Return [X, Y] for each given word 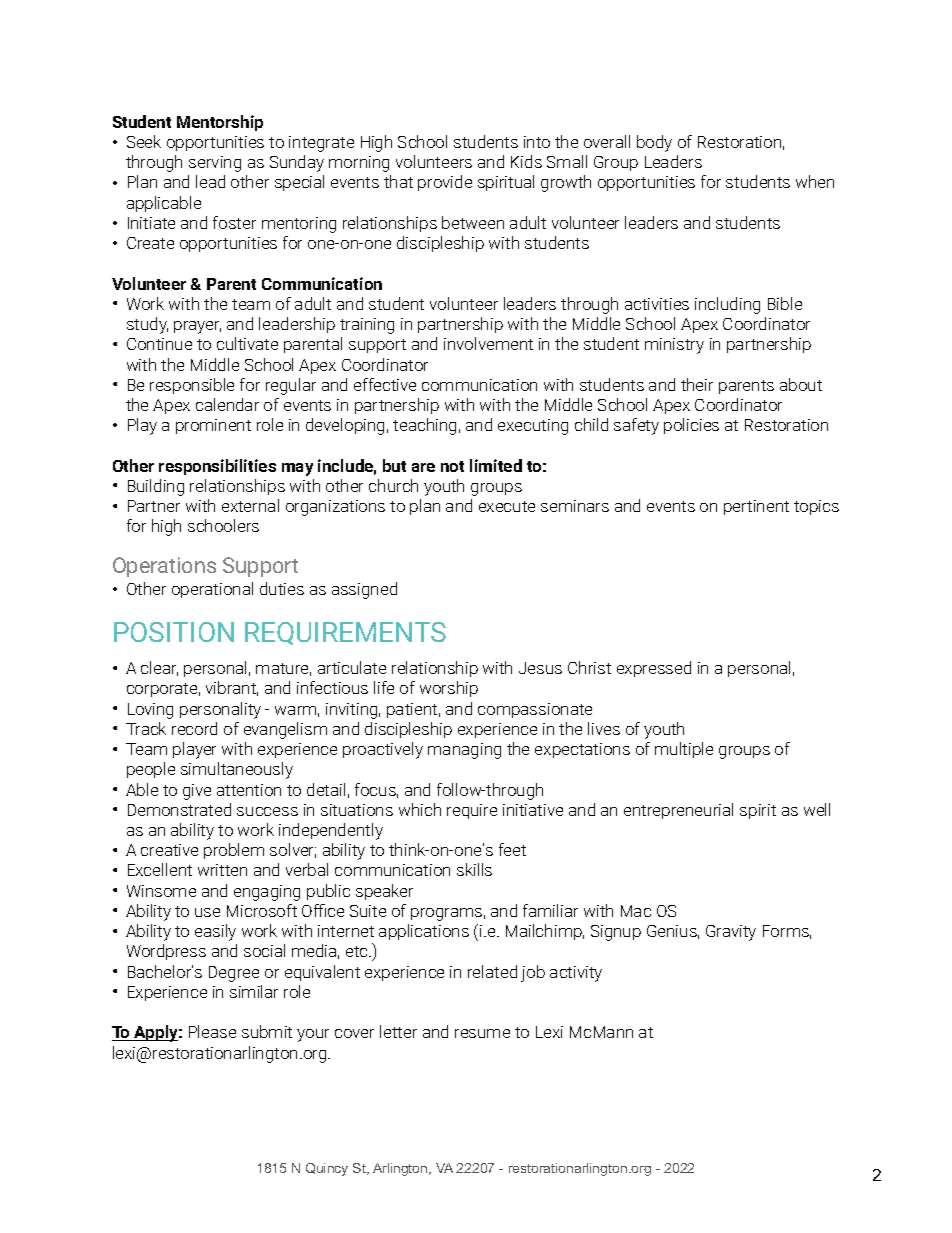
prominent [213, 426]
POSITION [174, 632]
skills [474, 869]
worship [449, 689]
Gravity [731, 933]
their [697, 384]
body [654, 143]
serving [215, 164]
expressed [654, 669]
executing [533, 427]
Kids [526, 161]
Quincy [327, 1169]
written [222, 870]
